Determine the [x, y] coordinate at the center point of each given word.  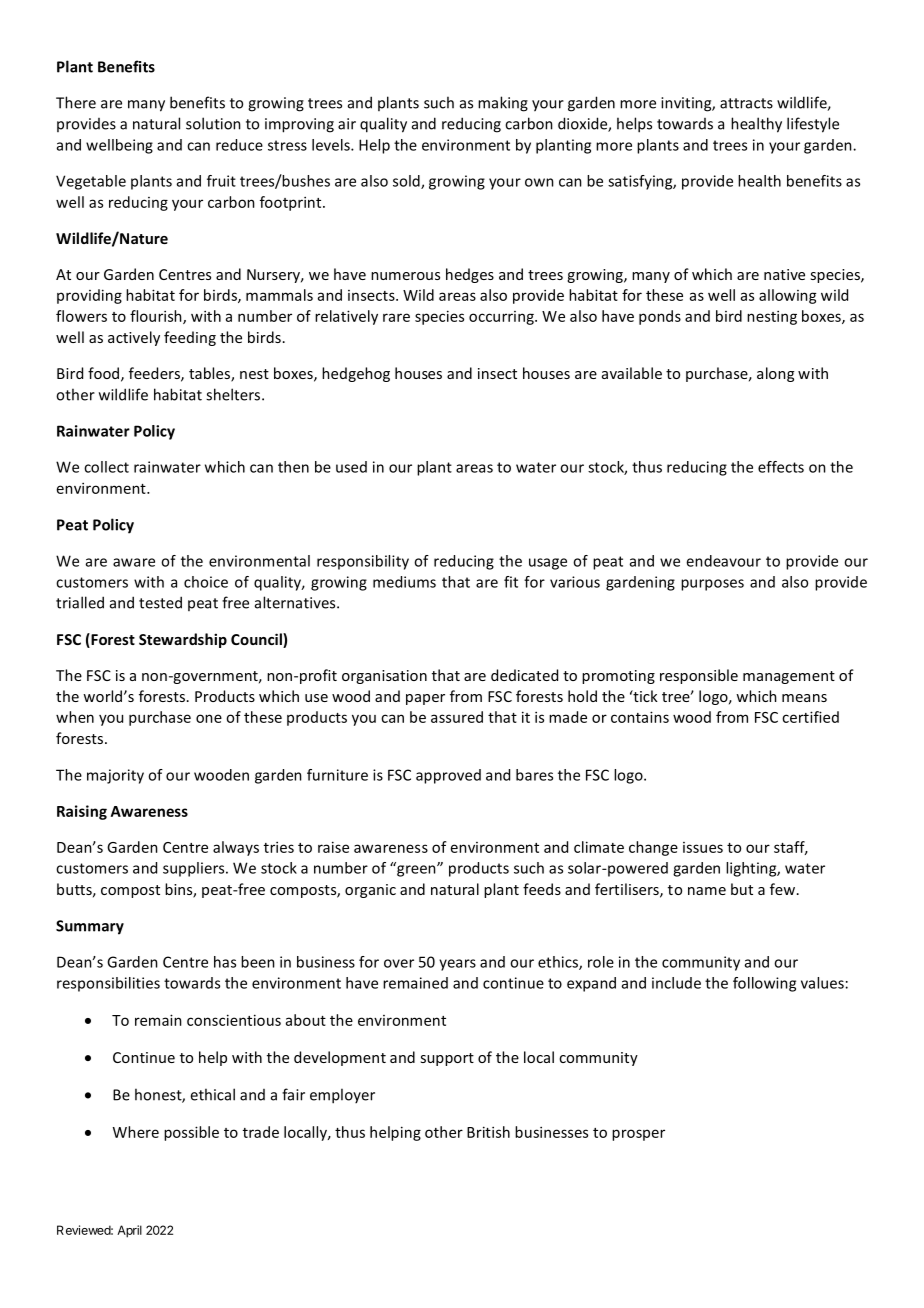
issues [703, 847]
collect [106, 467]
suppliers [195, 869]
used [351, 467]
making [503, 104]
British [488, 1132]
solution [213, 123]
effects [781, 467]
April [129, 1231]
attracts [746, 103]
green [416, 870]
